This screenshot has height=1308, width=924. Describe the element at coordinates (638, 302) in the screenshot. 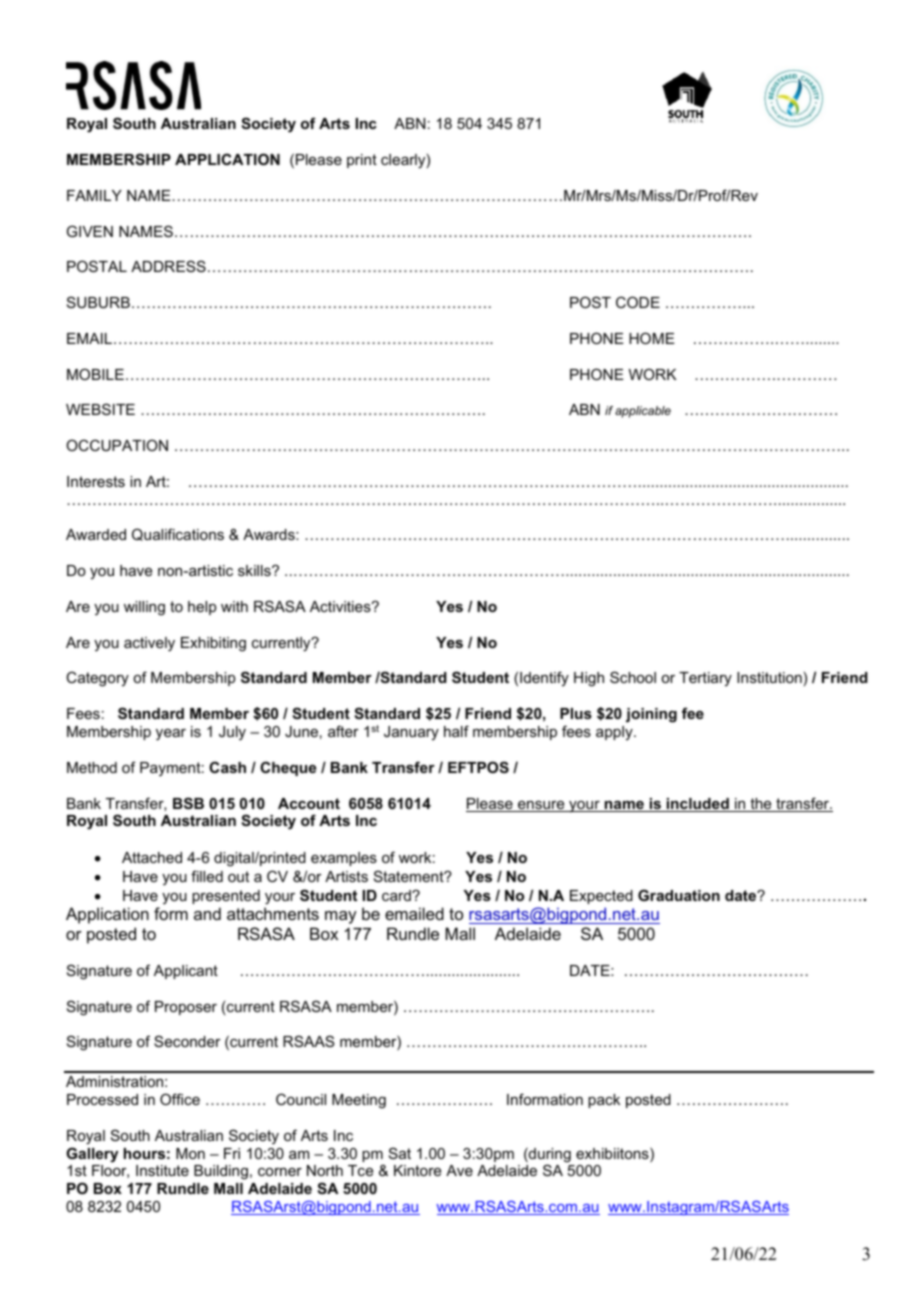

I see `CODE` at that location.
